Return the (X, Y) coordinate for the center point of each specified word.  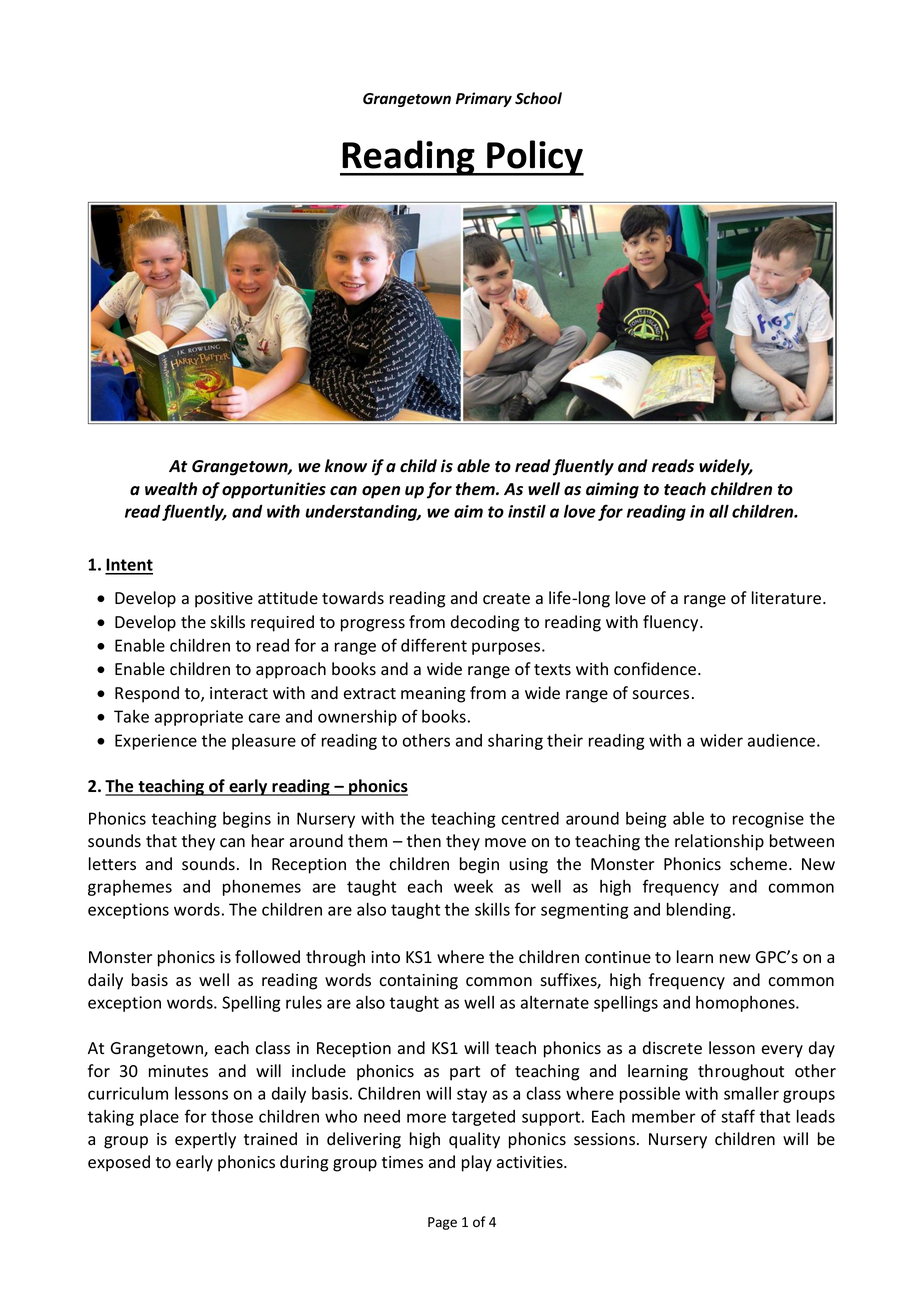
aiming (612, 490)
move (505, 843)
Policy (534, 158)
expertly (205, 1140)
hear (268, 840)
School (538, 98)
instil (527, 511)
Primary (484, 99)
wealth (171, 489)
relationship (719, 842)
